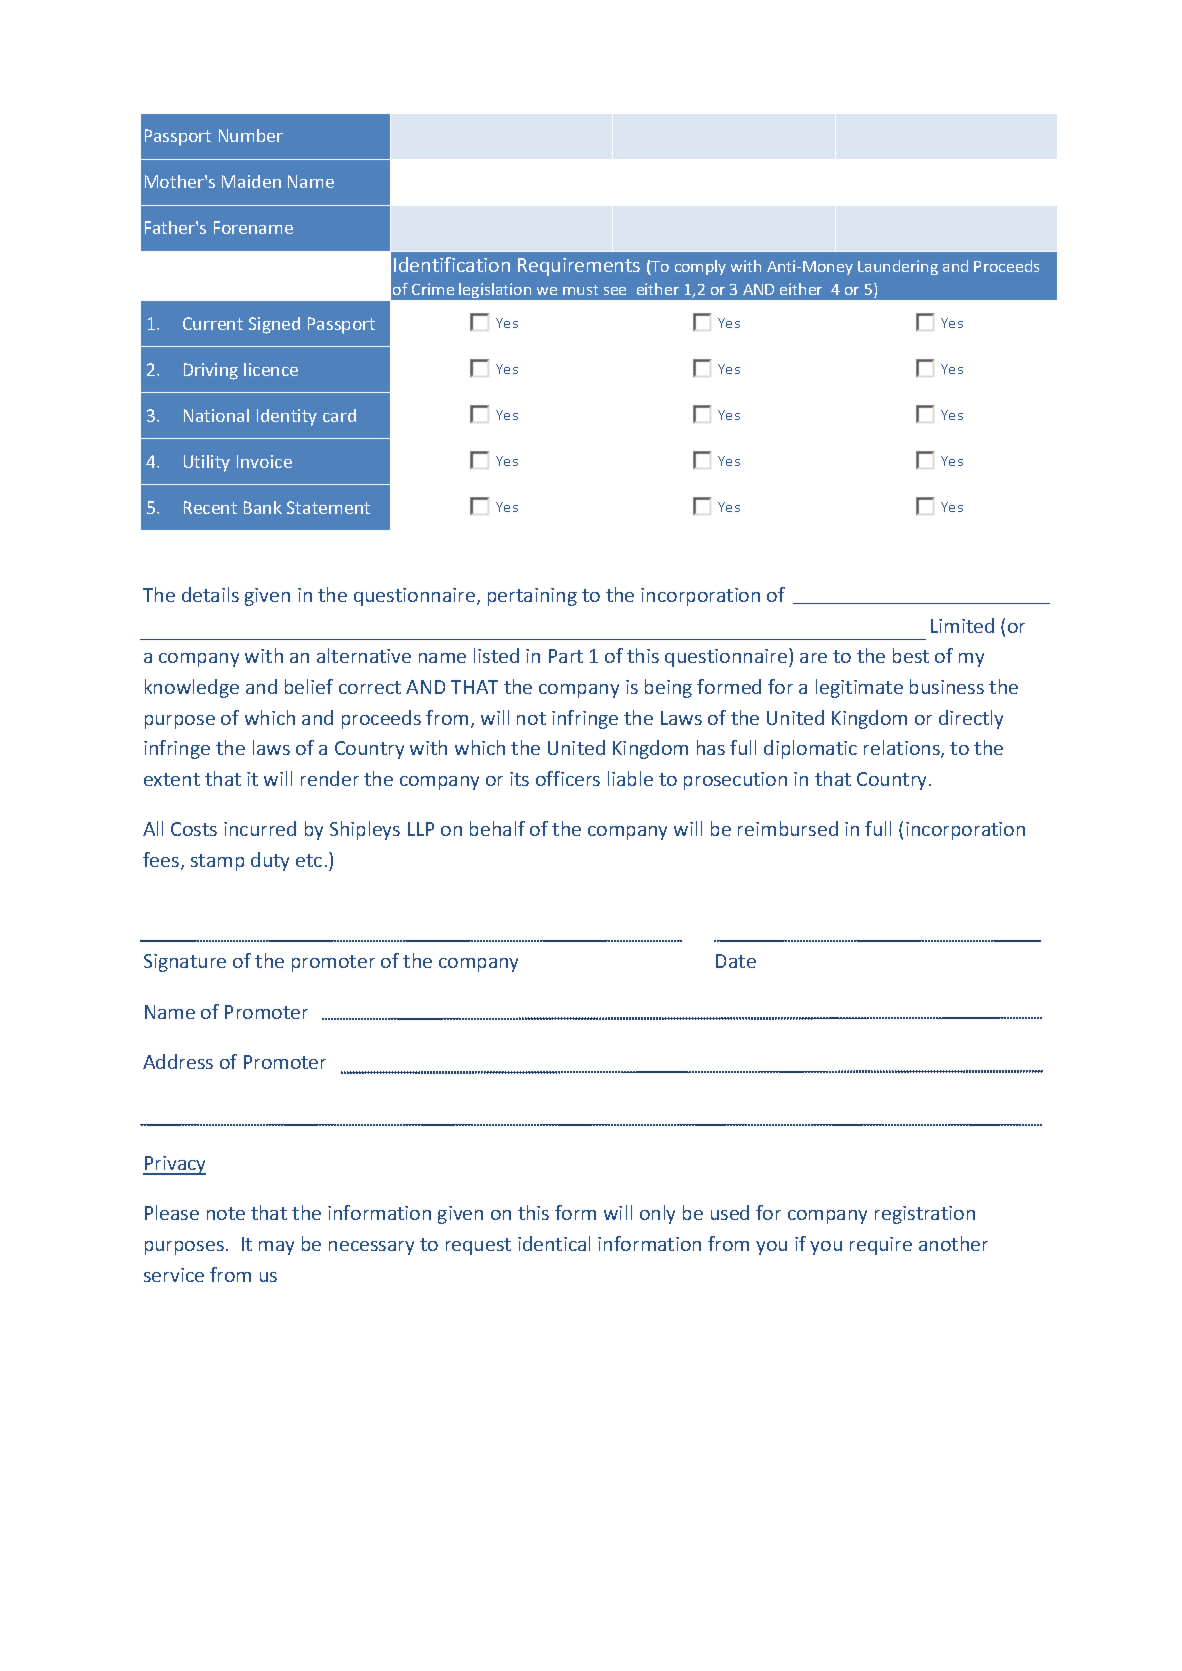 This page has height=1671, width=1182. What do you see at coordinates (859, 688) in the page?
I see `legitimate` at bounding box center [859, 688].
